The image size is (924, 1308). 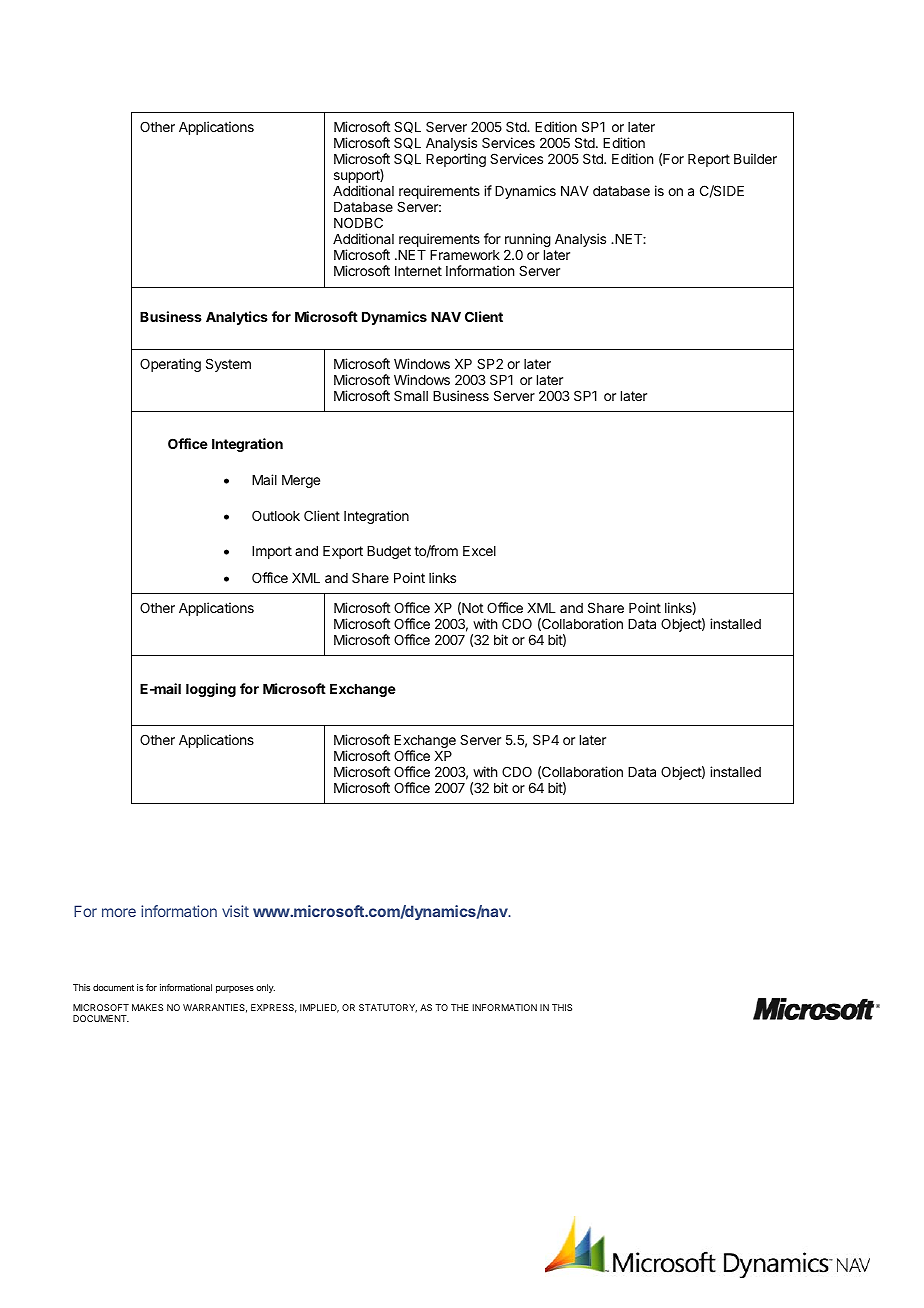 What do you see at coordinates (235, 911) in the screenshot?
I see `visit` at bounding box center [235, 911].
